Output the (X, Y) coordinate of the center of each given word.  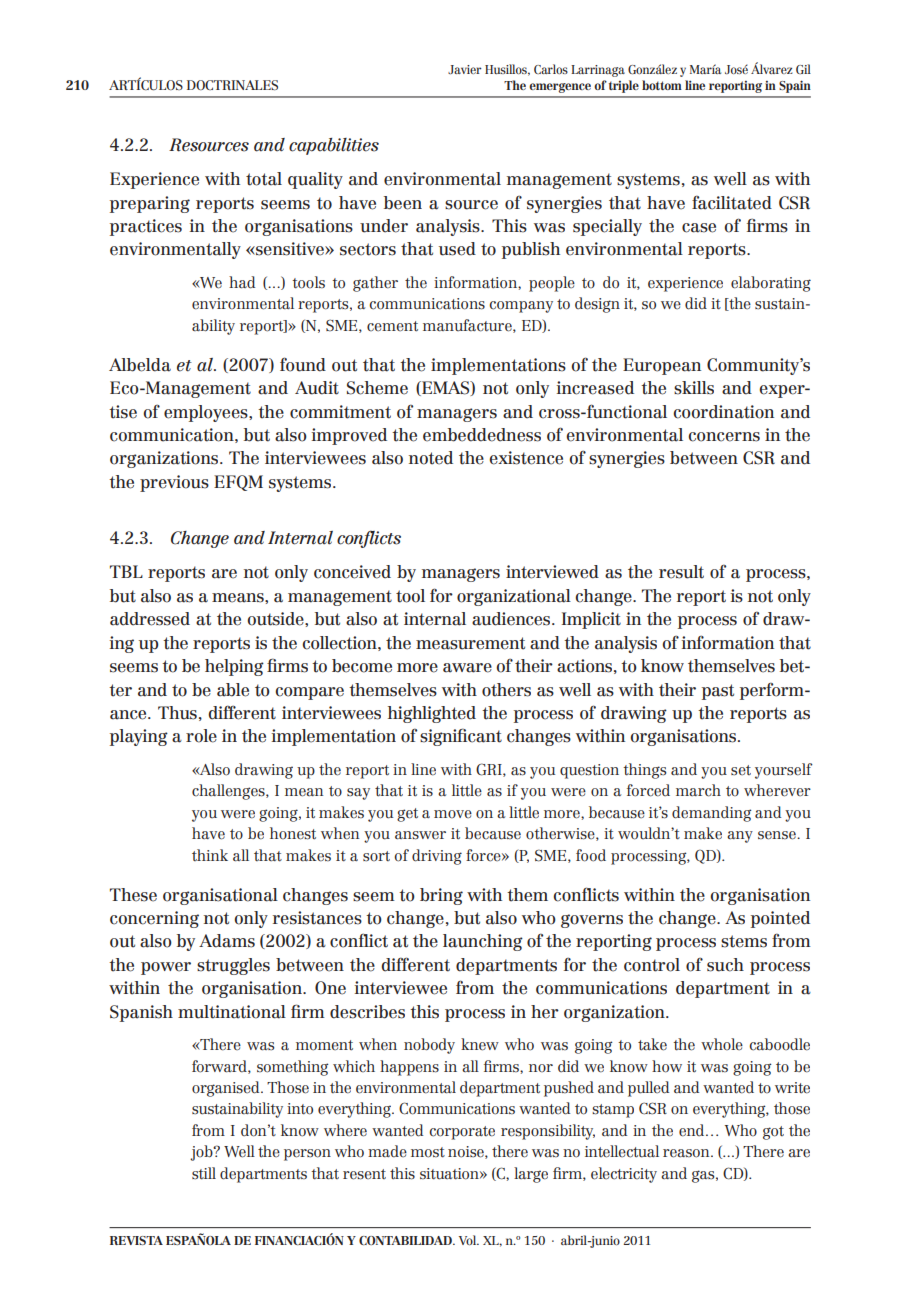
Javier (465, 69)
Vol (469, 1240)
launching (483, 942)
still (204, 1173)
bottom (662, 85)
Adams (227, 941)
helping (234, 667)
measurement (470, 643)
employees (207, 413)
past (718, 692)
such (725, 965)
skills (694, 388)
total (264, 179)
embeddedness (482, 435)
